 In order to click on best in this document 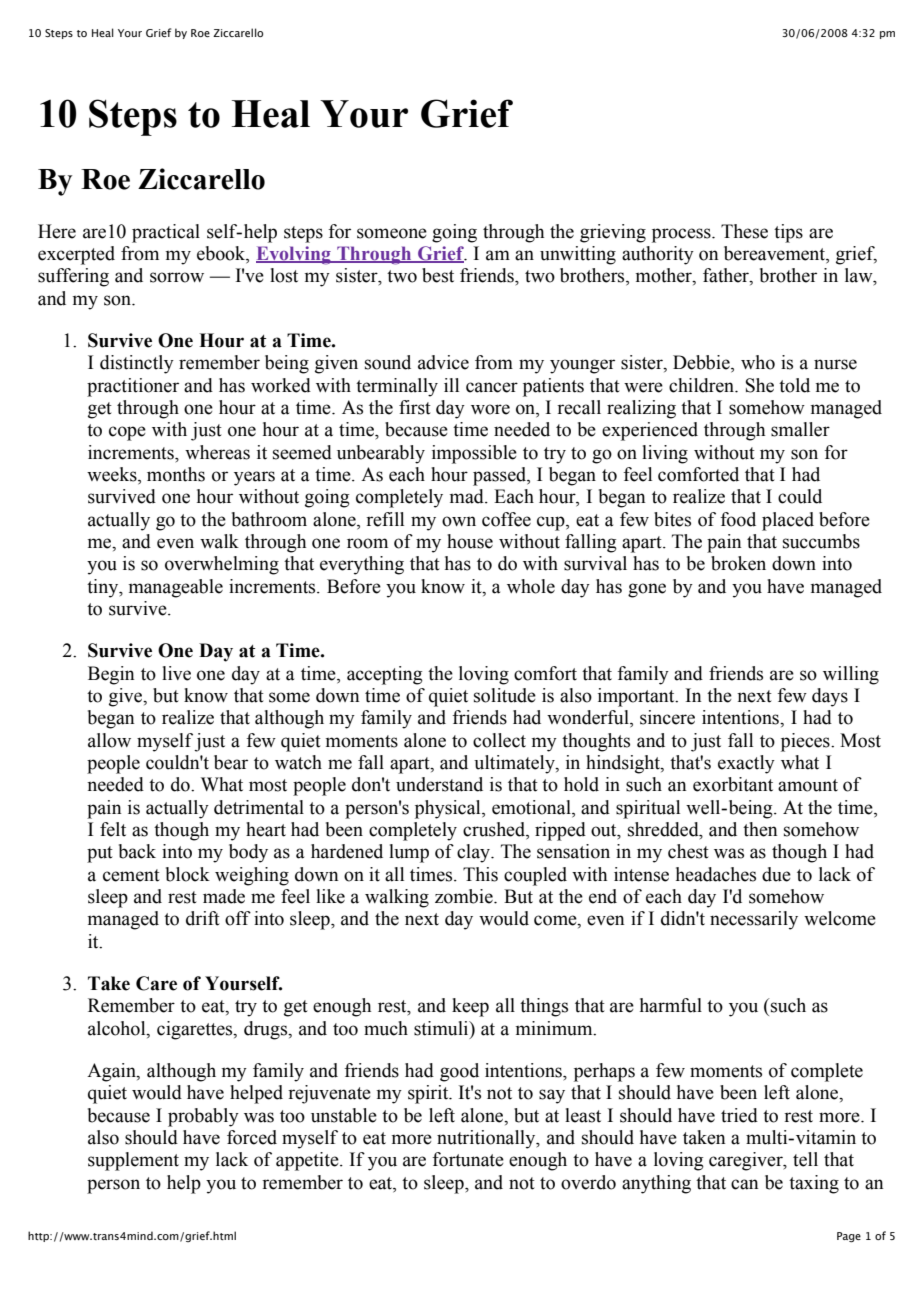, I will do `click(438, 275)`.
